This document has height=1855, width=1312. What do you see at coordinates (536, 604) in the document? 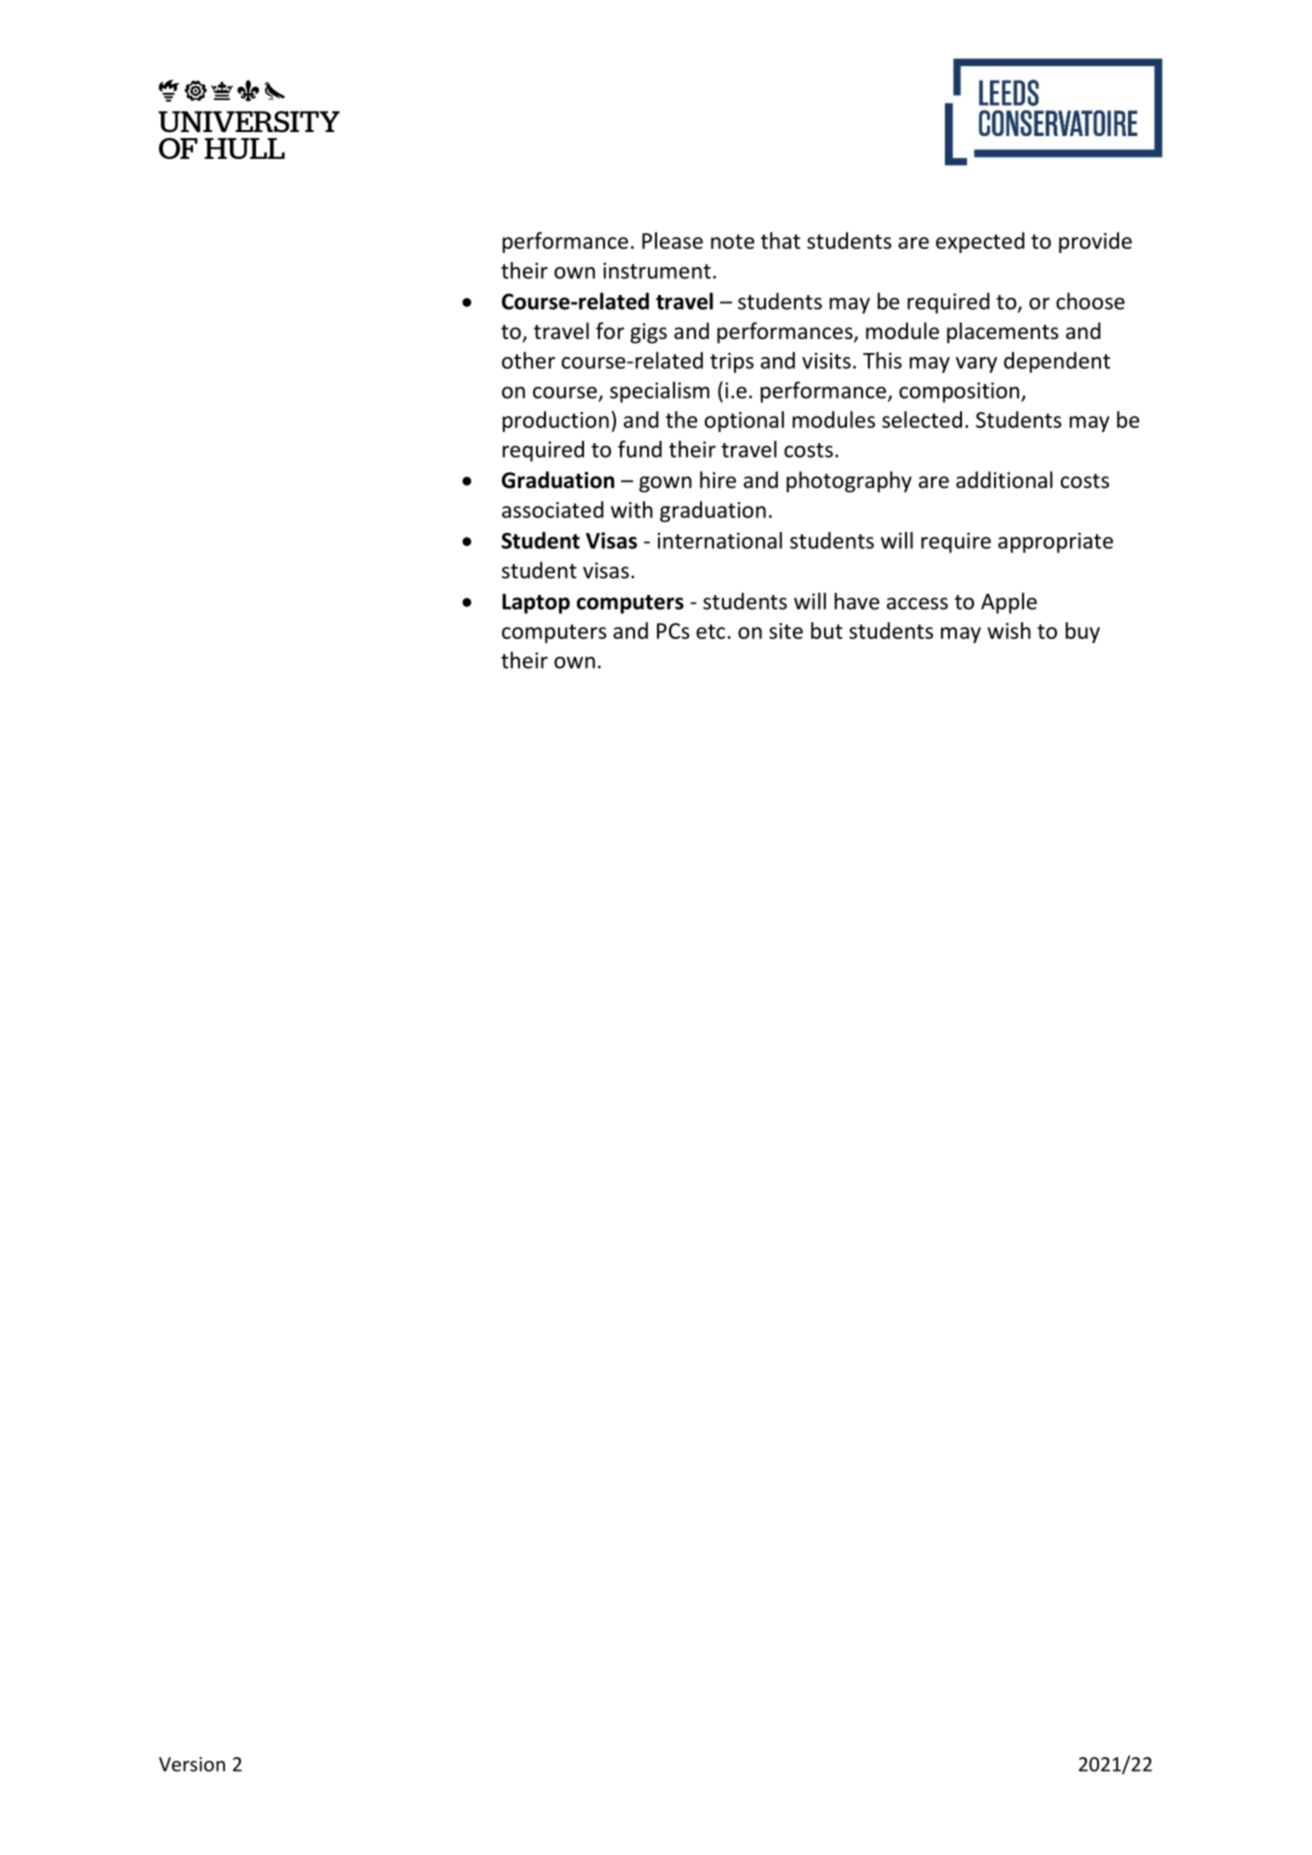
I see `Laptop` at bounding box center [536, 604].
